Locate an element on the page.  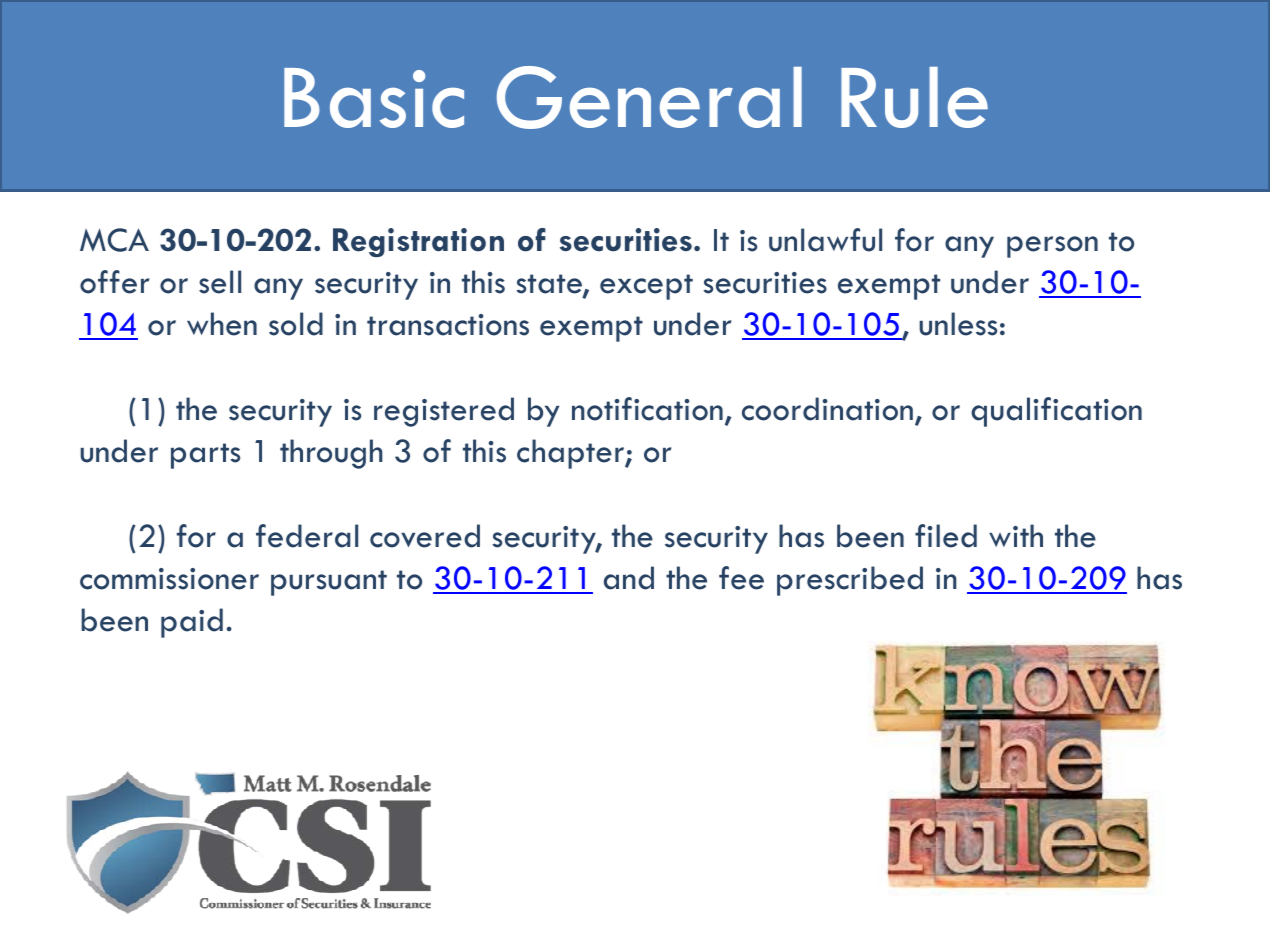
paid is located at coordinates (192, 623).
